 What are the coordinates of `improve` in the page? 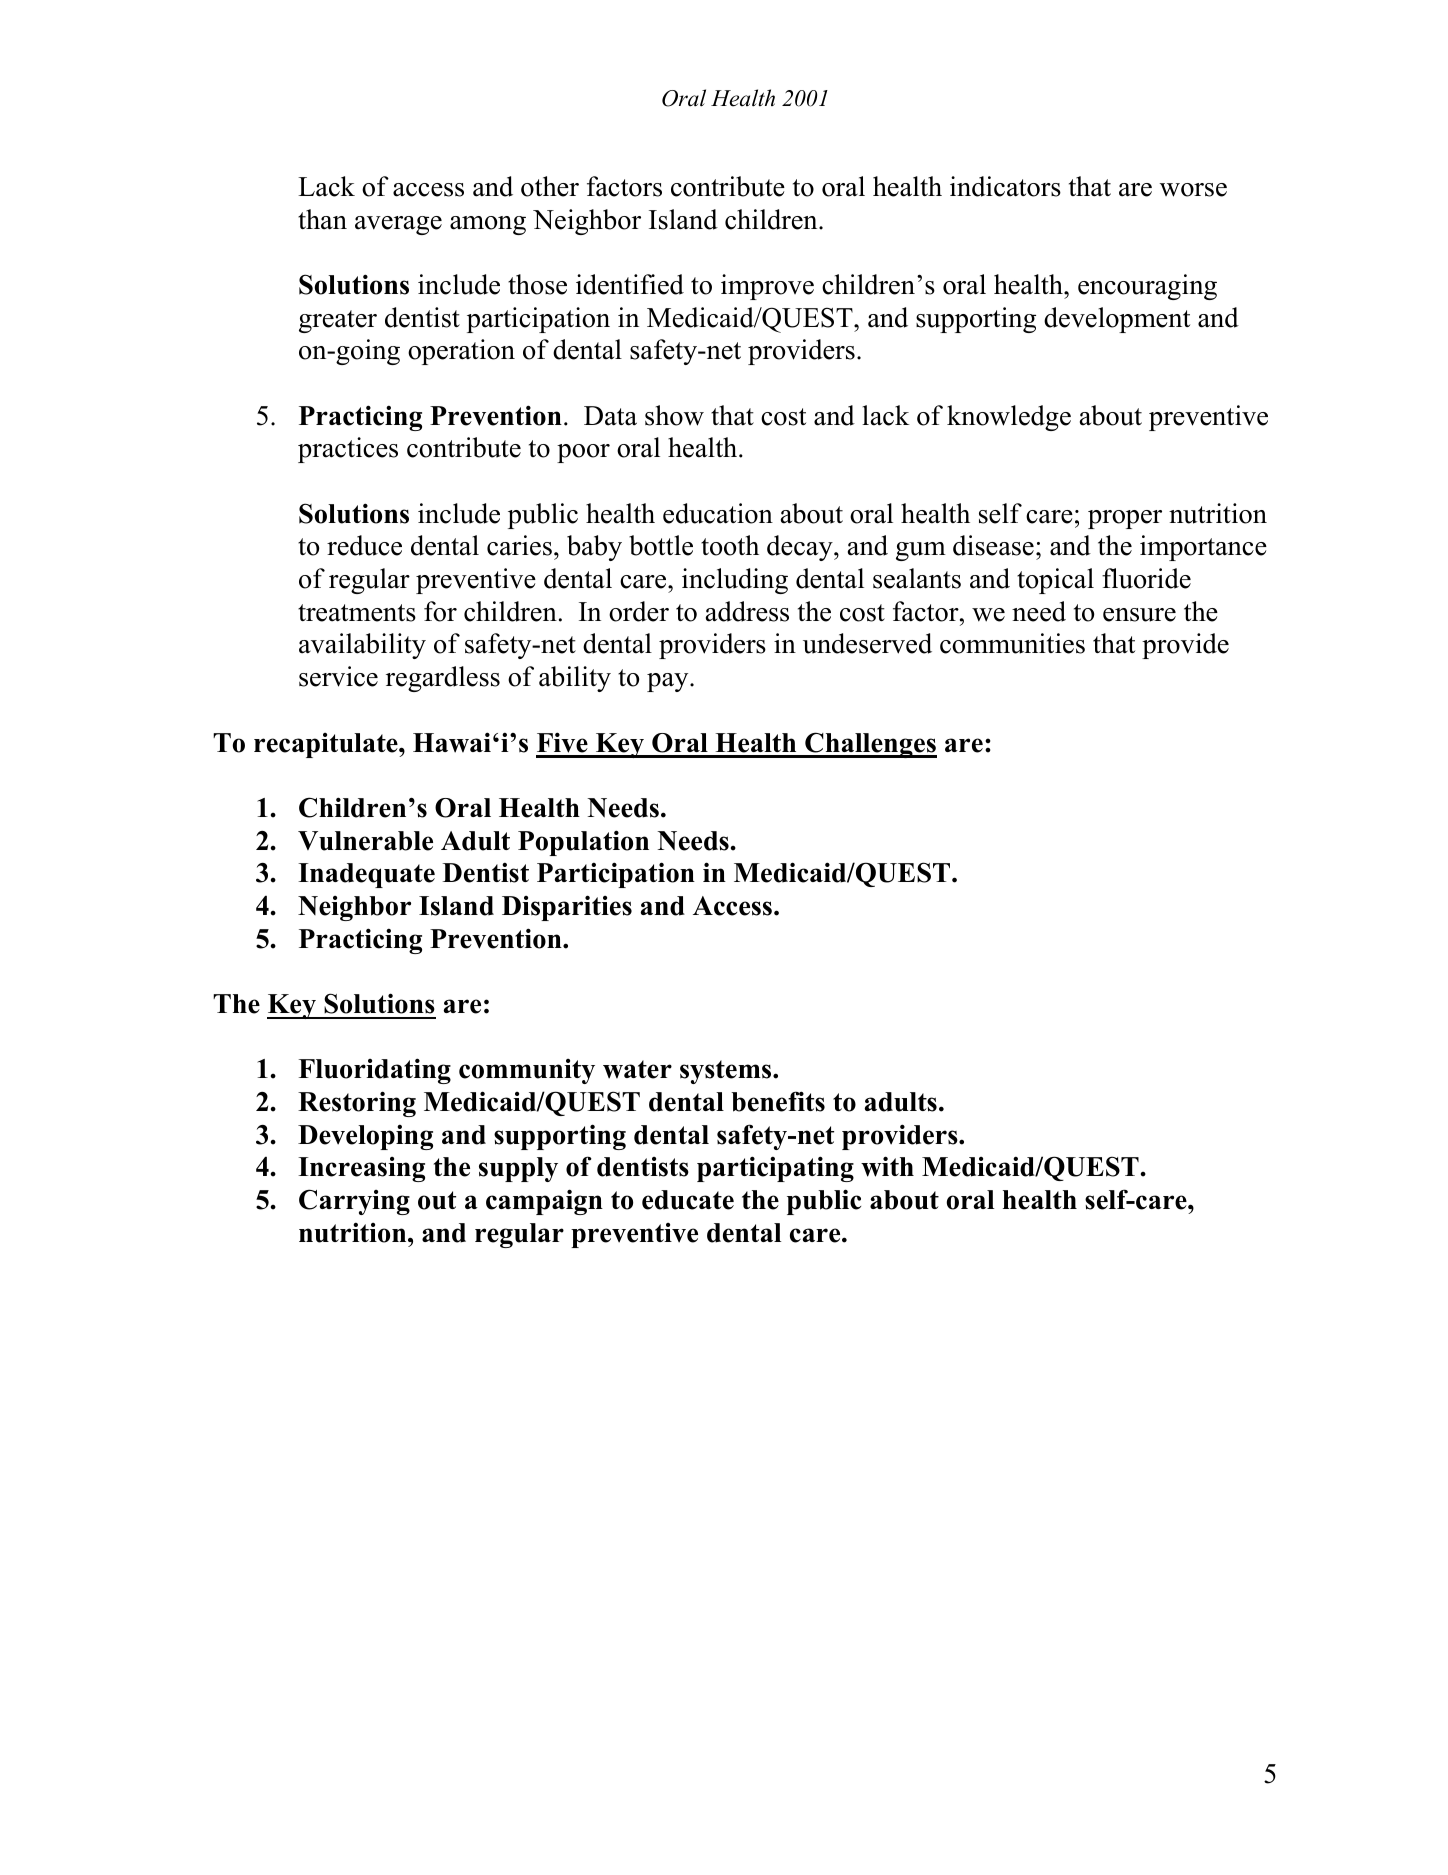 It's located at (767, 287).
